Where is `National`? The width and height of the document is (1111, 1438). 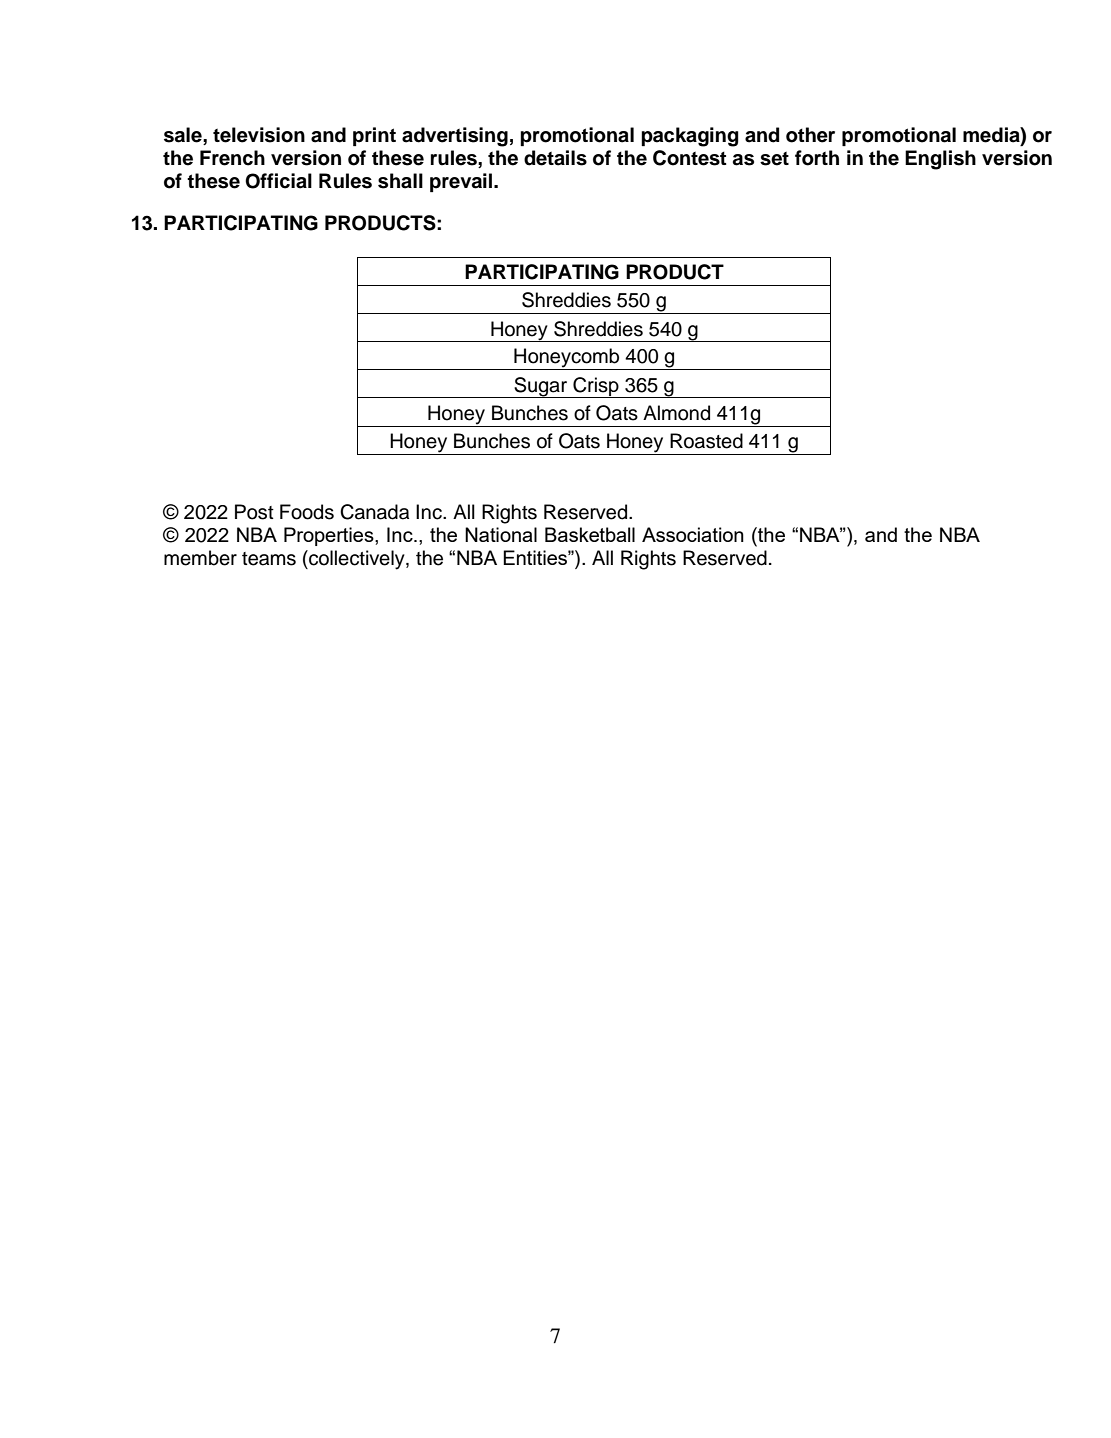 National is located at coordinates (501, 534).
